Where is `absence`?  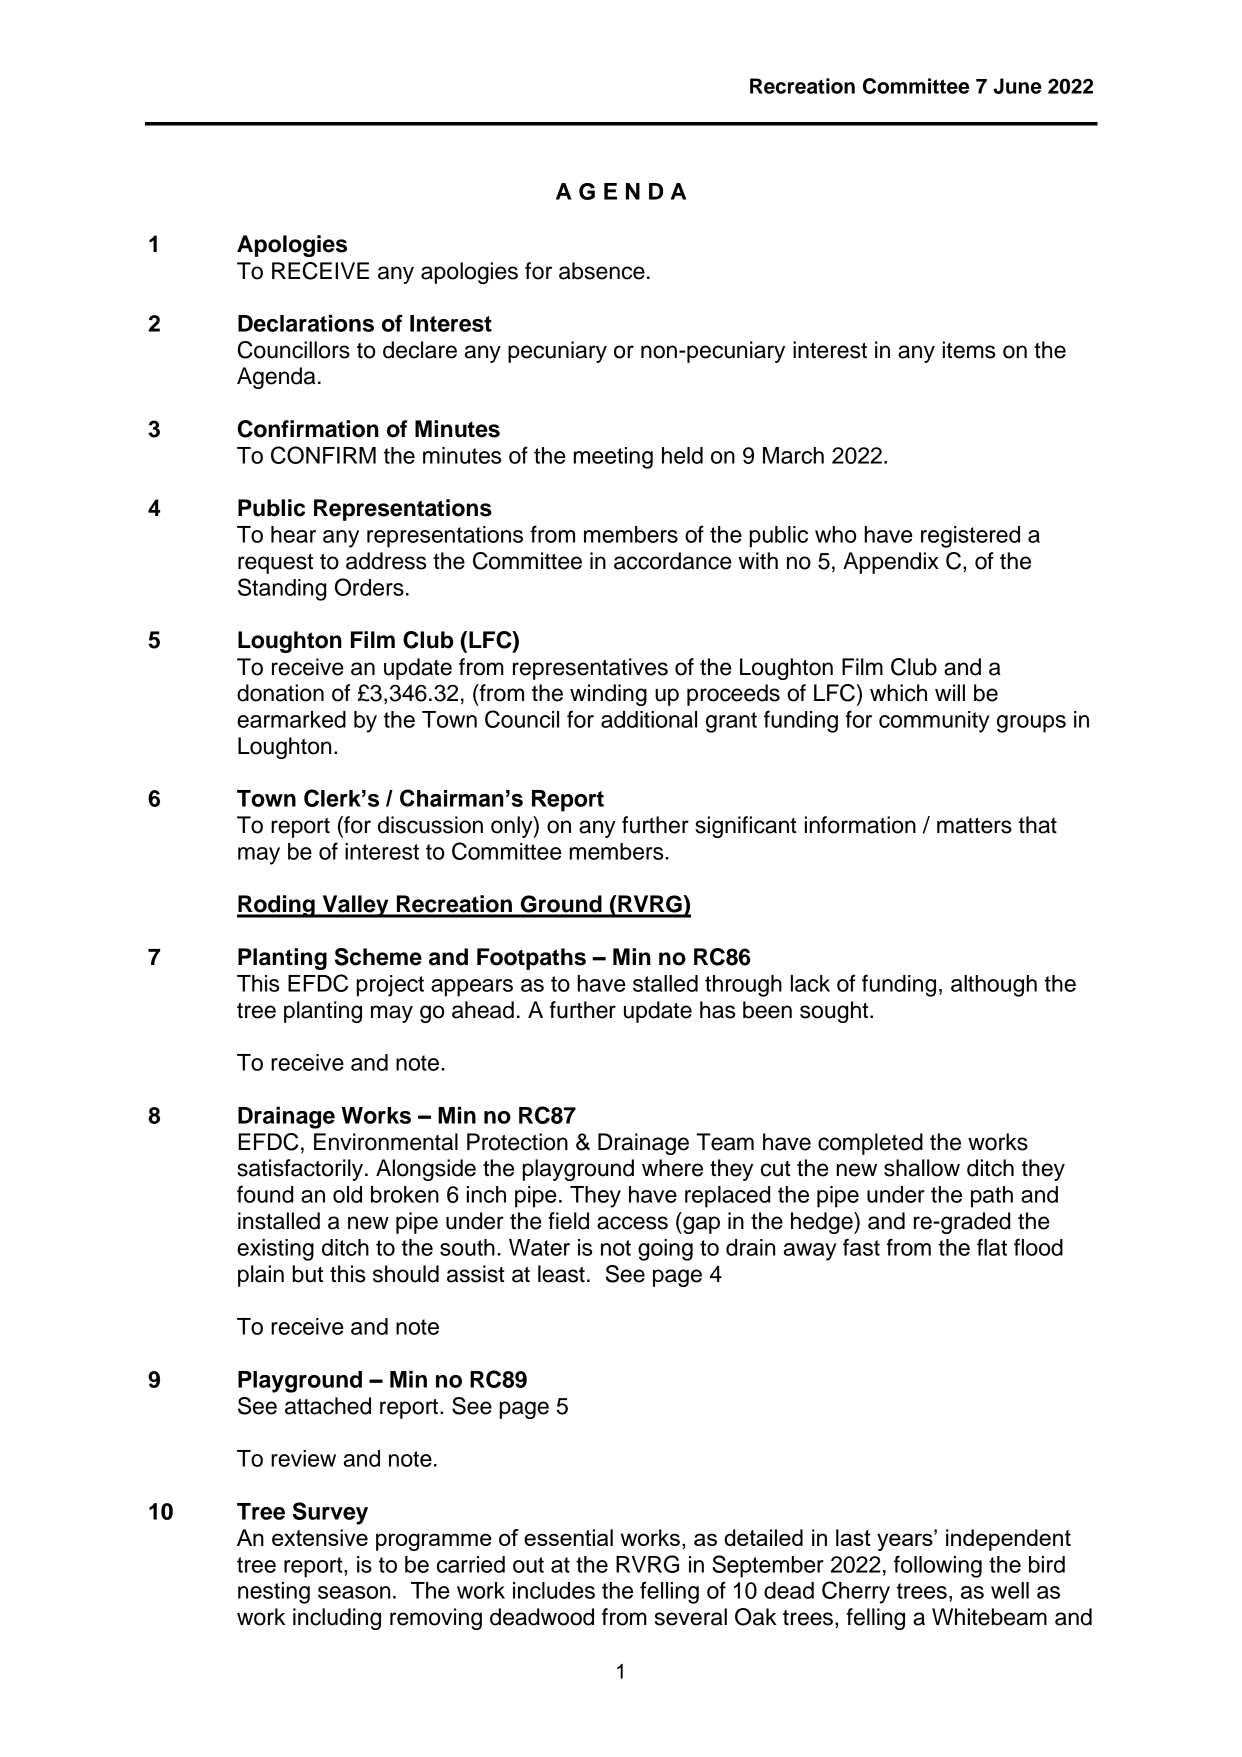
absence is located at coordinates (602, 271).
